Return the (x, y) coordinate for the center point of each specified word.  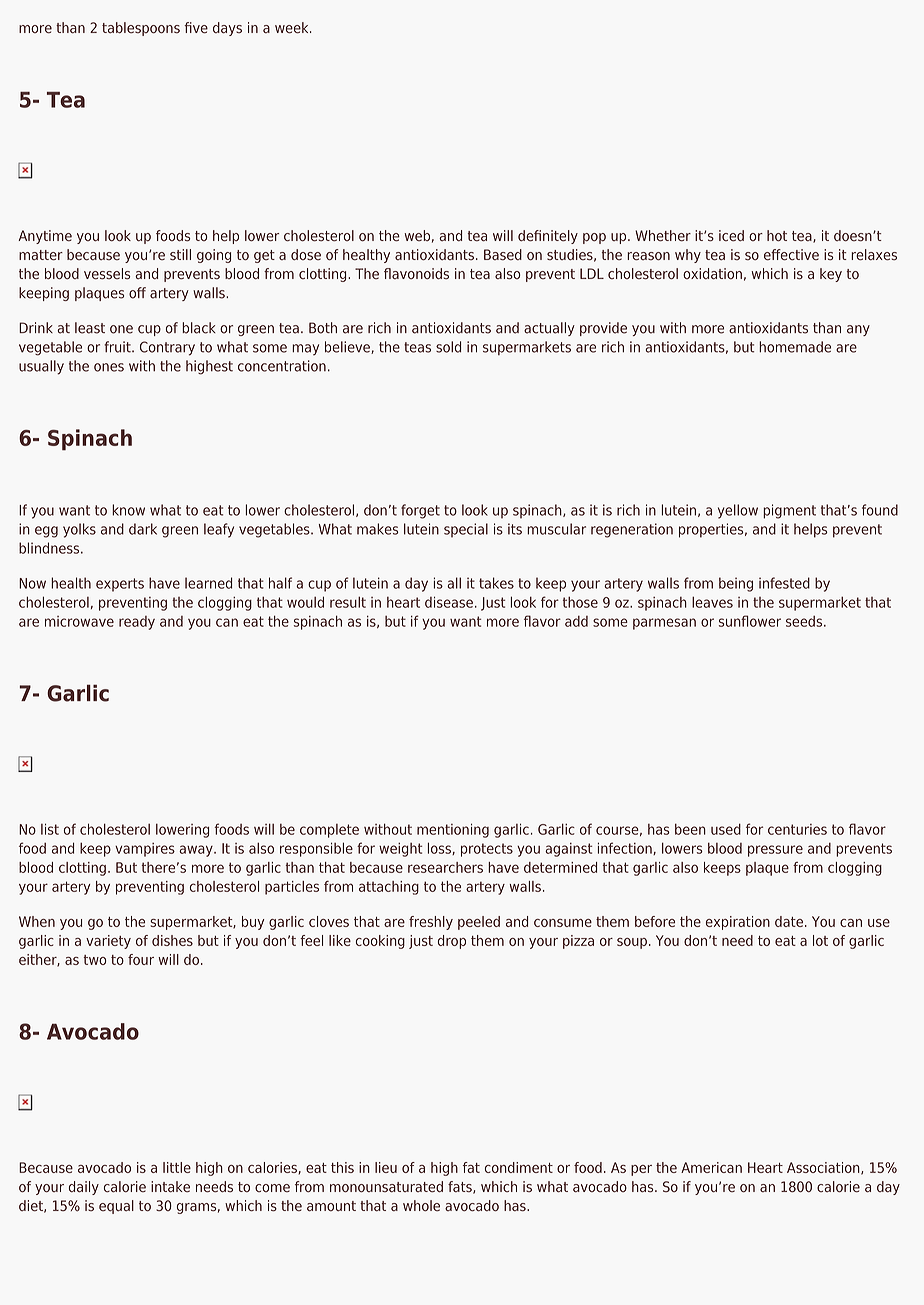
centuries (797, 829)
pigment (789, 511)
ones (109, 367)
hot (777, 236)
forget (420, 511)
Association (824, 1168)
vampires (145, 850)
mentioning (453, 830)
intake (170, 1187)
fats (461, 1187)
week (293, 28)
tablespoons (141, 29)
